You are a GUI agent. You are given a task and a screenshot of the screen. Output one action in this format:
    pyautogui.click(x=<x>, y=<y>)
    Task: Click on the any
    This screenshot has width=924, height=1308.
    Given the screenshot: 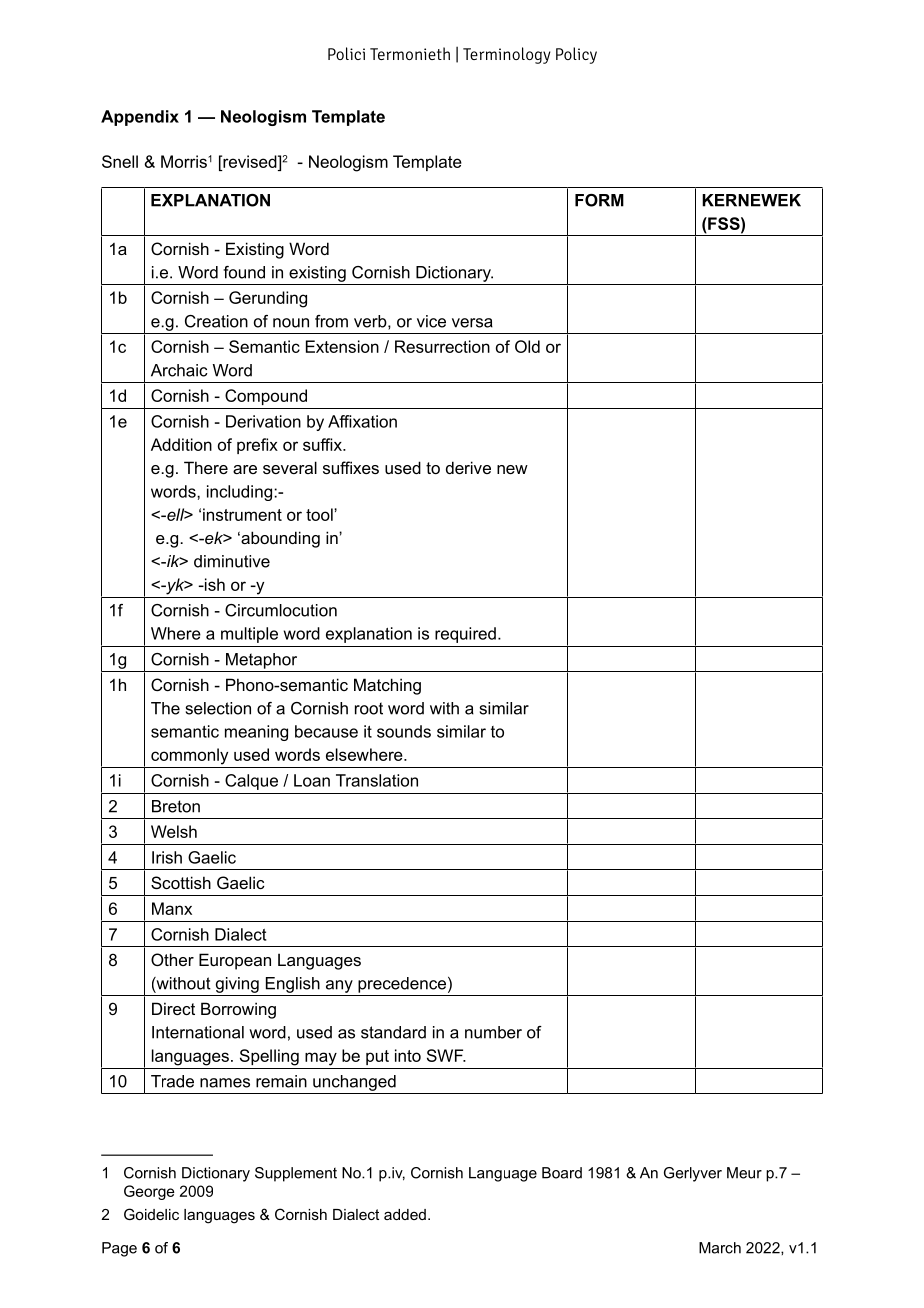 What is the action you would take?
    pyautogui.click(x=339, y=986)
